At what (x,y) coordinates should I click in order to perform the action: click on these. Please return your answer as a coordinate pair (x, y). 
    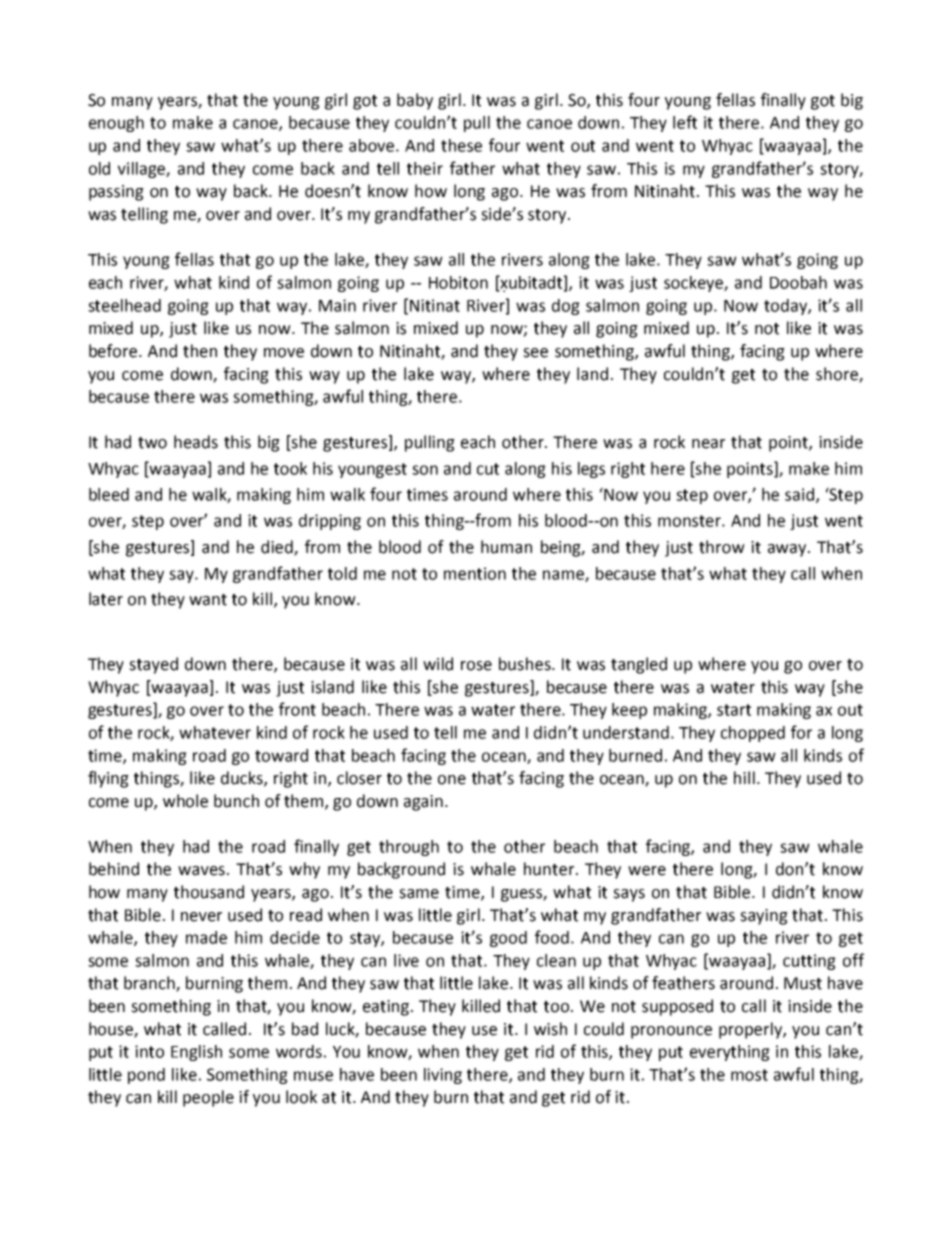
    Looking at the image, I should click on (461, 145).
